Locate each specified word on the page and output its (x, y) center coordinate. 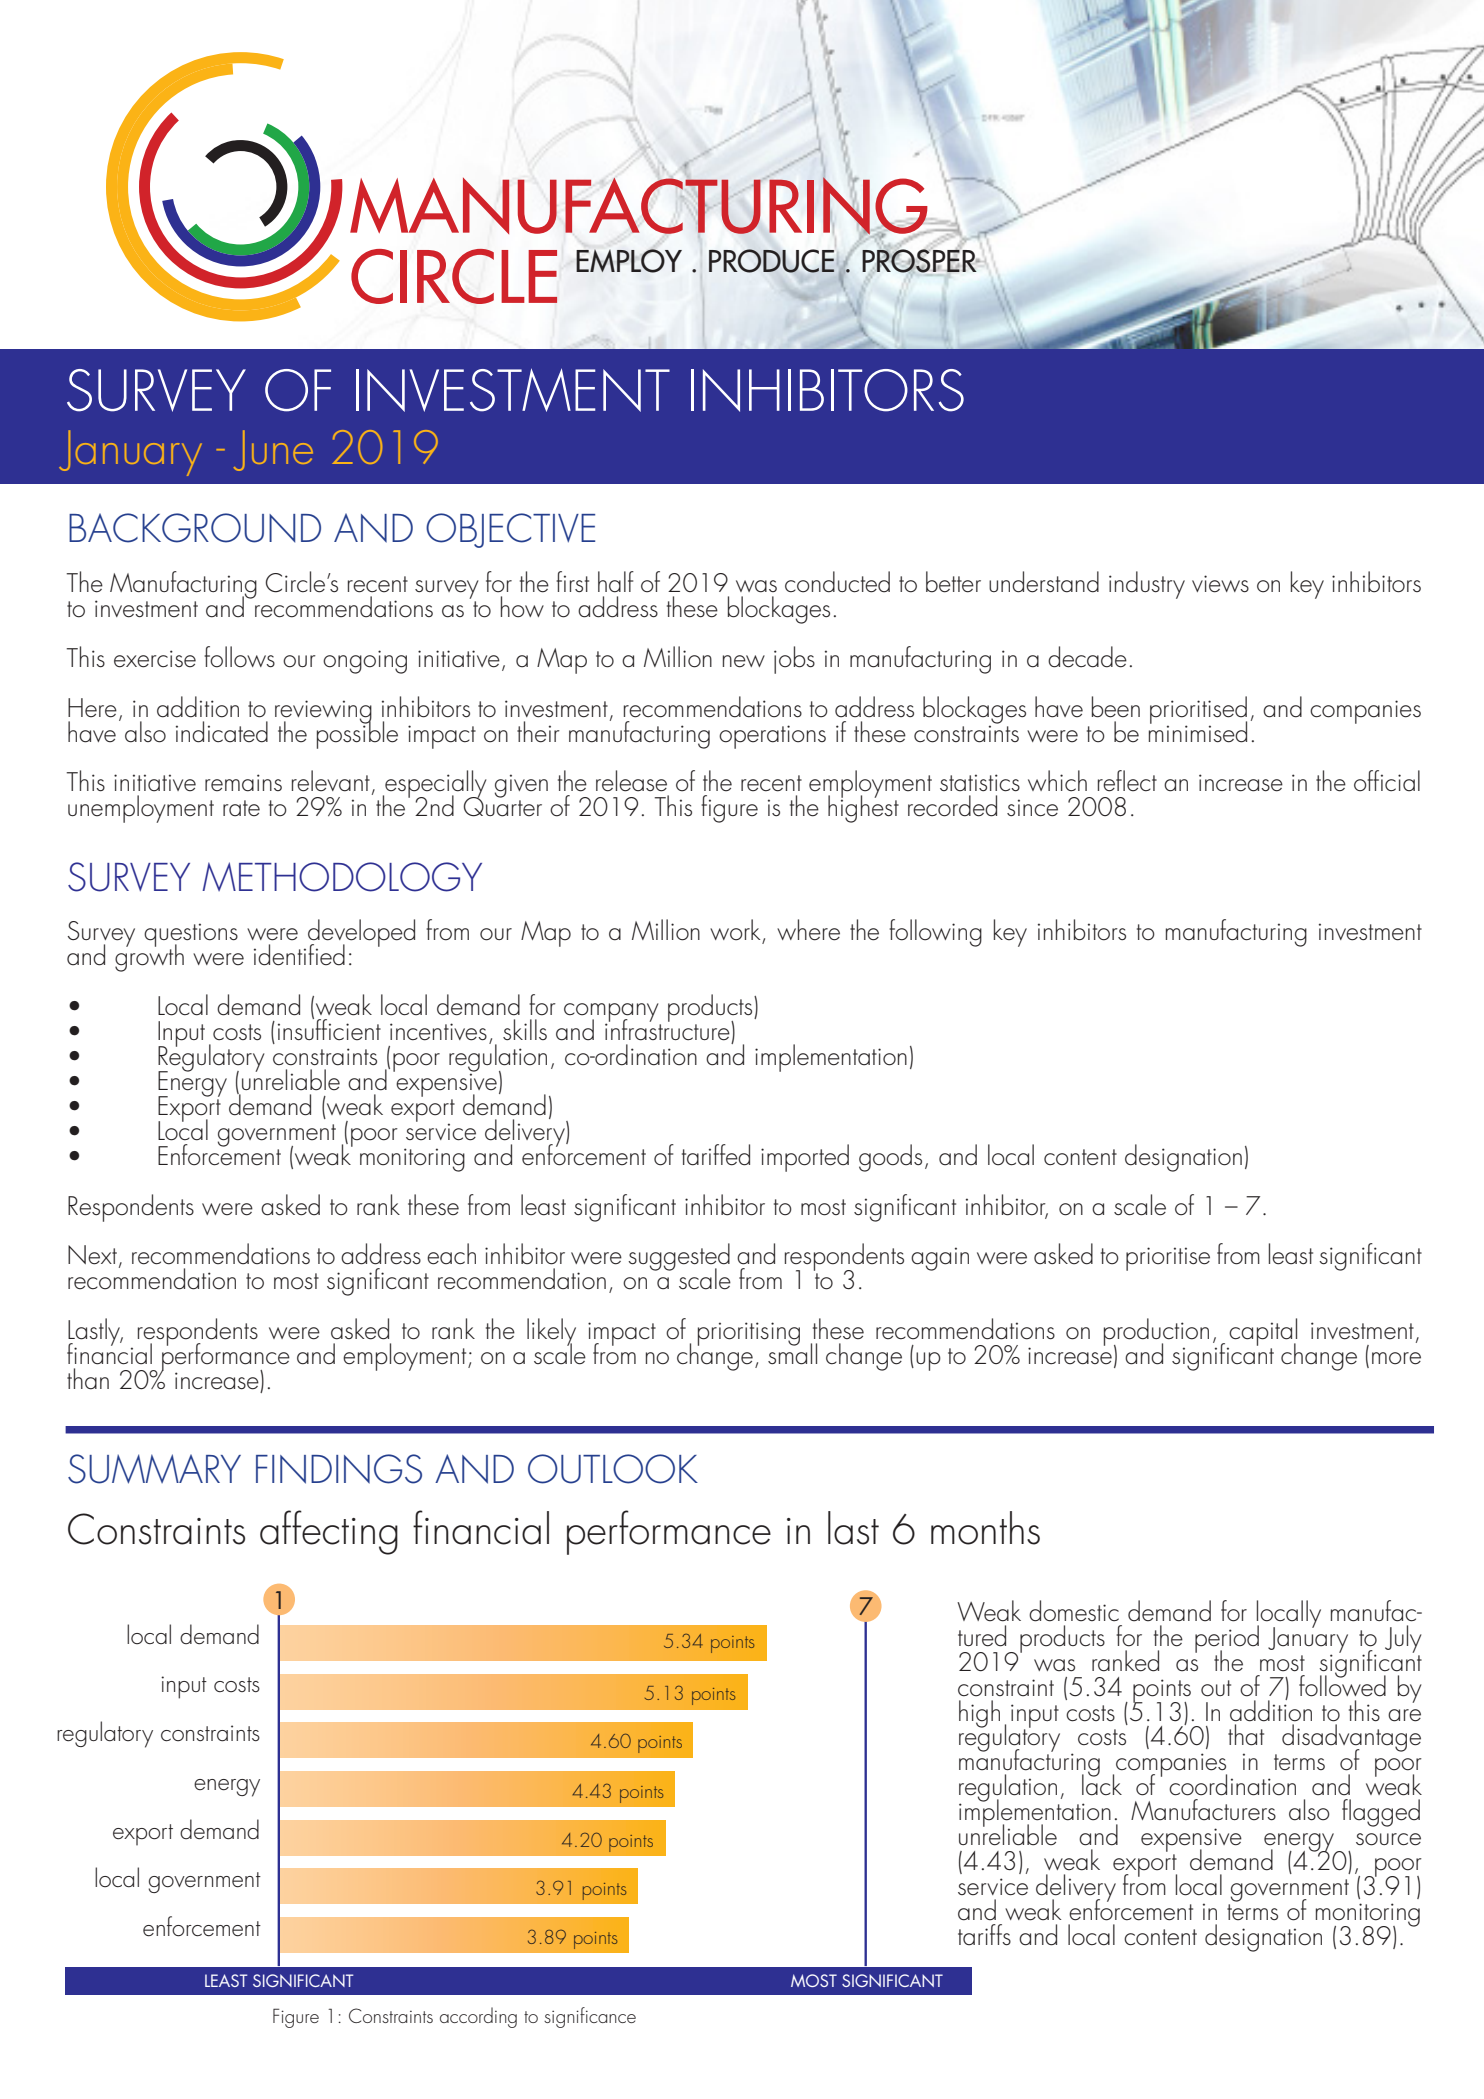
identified (299, 955)
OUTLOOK (613, 1469)
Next (92, 1255)
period (1227, 1640)
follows (239, 657)
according (478, 2017)
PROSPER (920, 261)
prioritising (749, 1334)
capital (1263, 1333)
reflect (1127, 781)
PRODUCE (771, 261)
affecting (329, 1532)
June (273, 450)
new (744, 661)
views (1220, 584)
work (736, 931)
